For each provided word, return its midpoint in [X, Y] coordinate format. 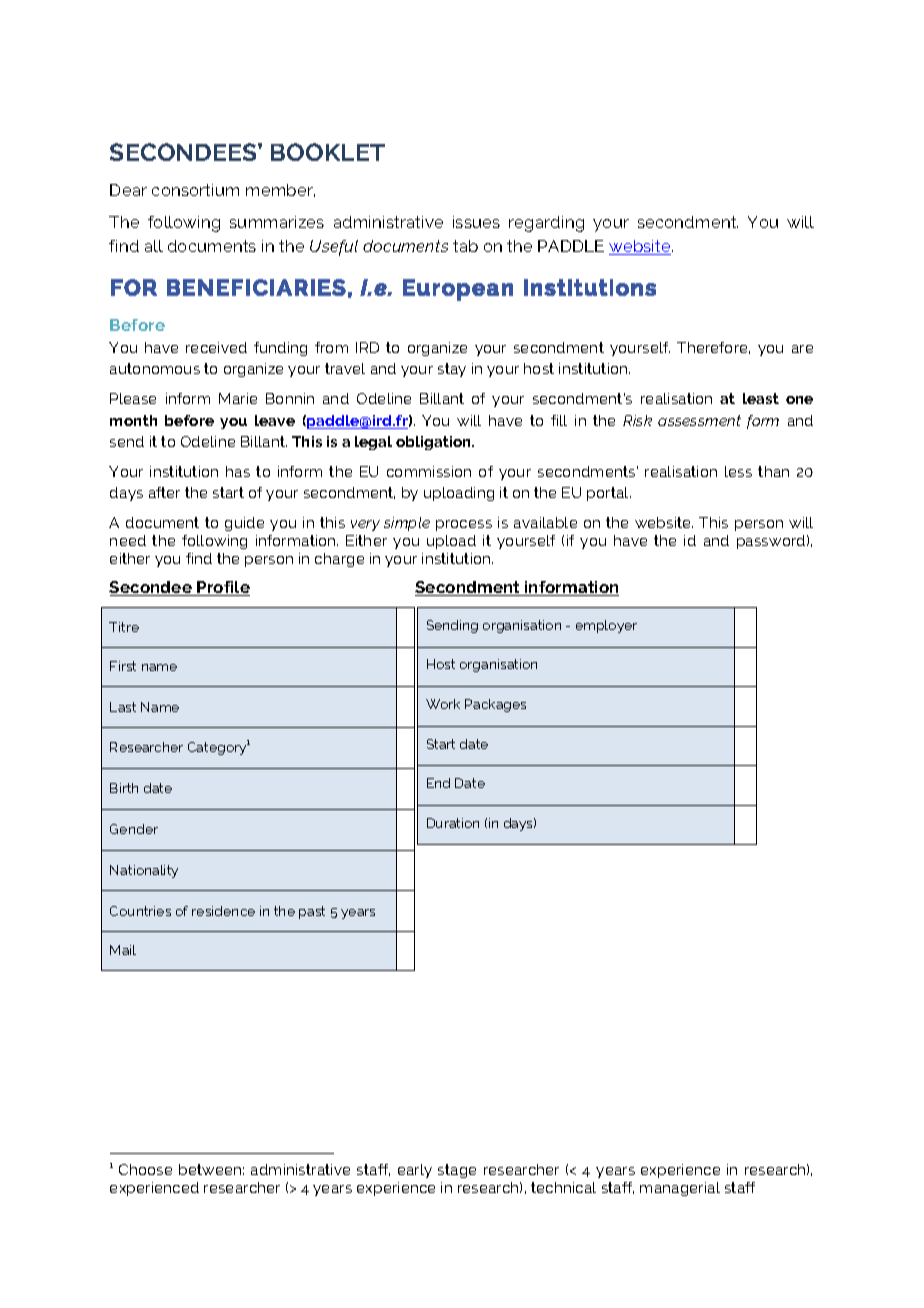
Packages [495, 705]
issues [476, 222]
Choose [145, 1169]
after [164, 492]
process [464, 525]
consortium [195, 190]
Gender [134, 829]
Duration [453, 823]
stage [457, 1171]
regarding [546, 224]
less [738, 471]
